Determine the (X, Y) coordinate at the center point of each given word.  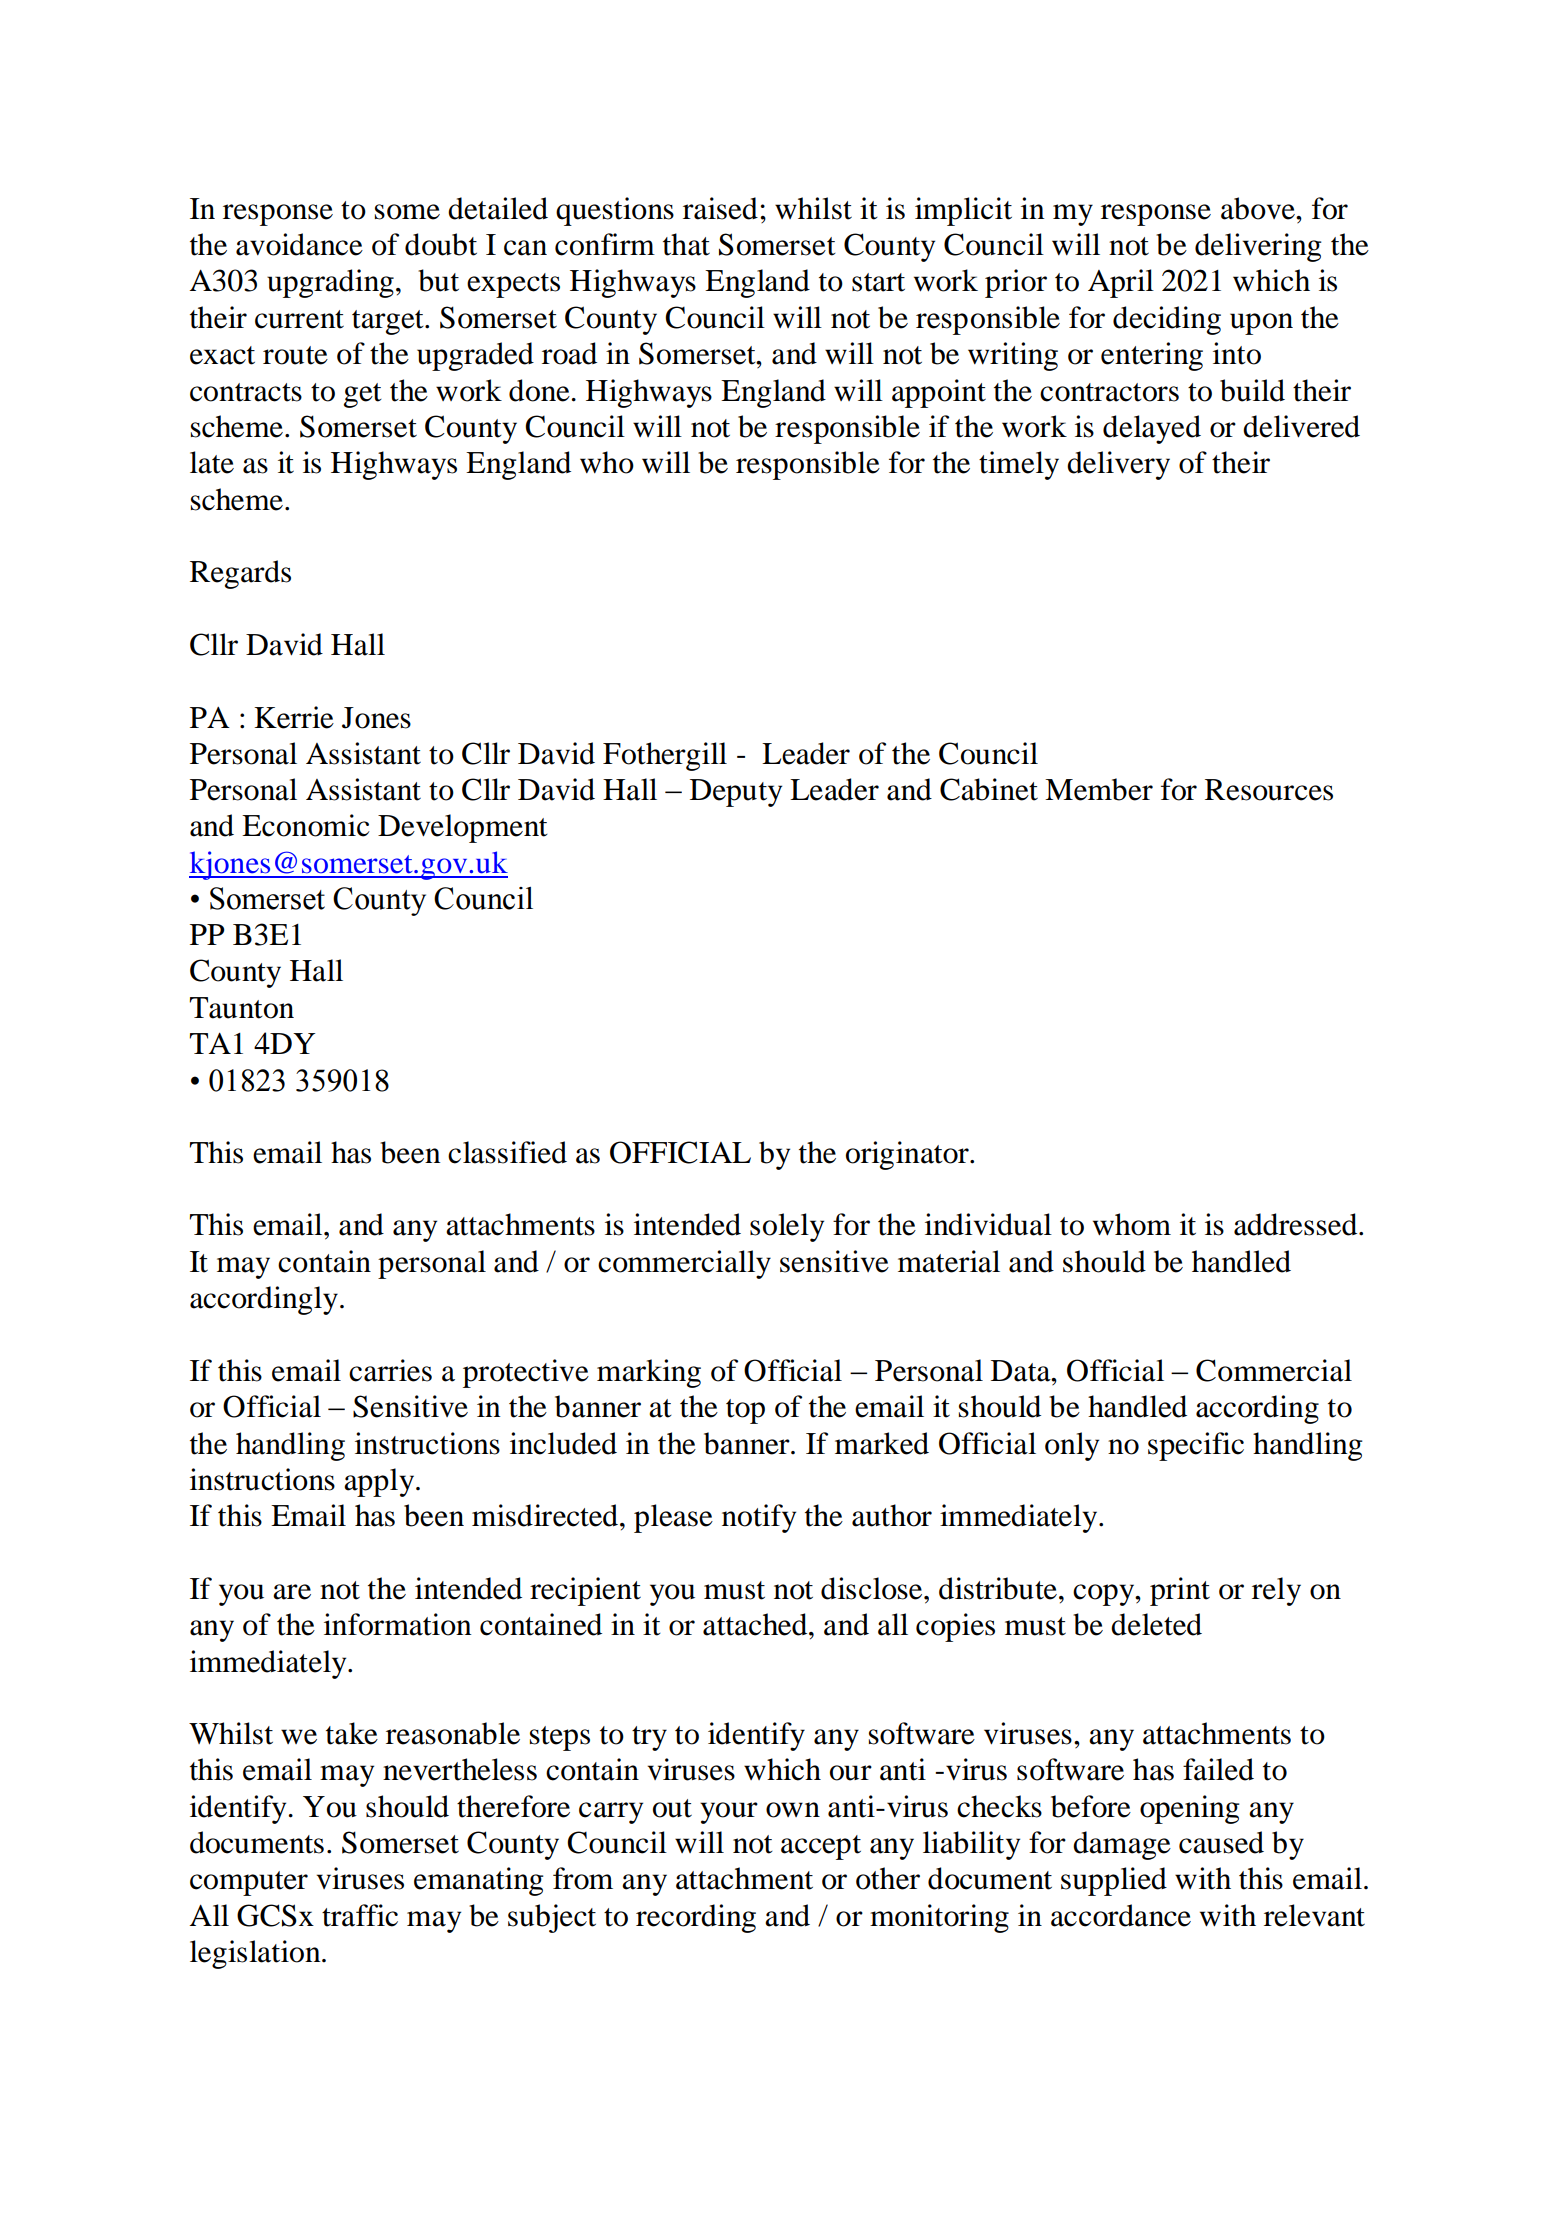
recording (696, 1918)
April (1121, 283)
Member (1099, 789)
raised (720, 208)
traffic (360, 1915)
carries (390, 1370)
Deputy (736, 793)
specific (1196, 1446)
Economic (306, 825)
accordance (1121, 1915)
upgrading (330, 283)
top (745, 1411)
